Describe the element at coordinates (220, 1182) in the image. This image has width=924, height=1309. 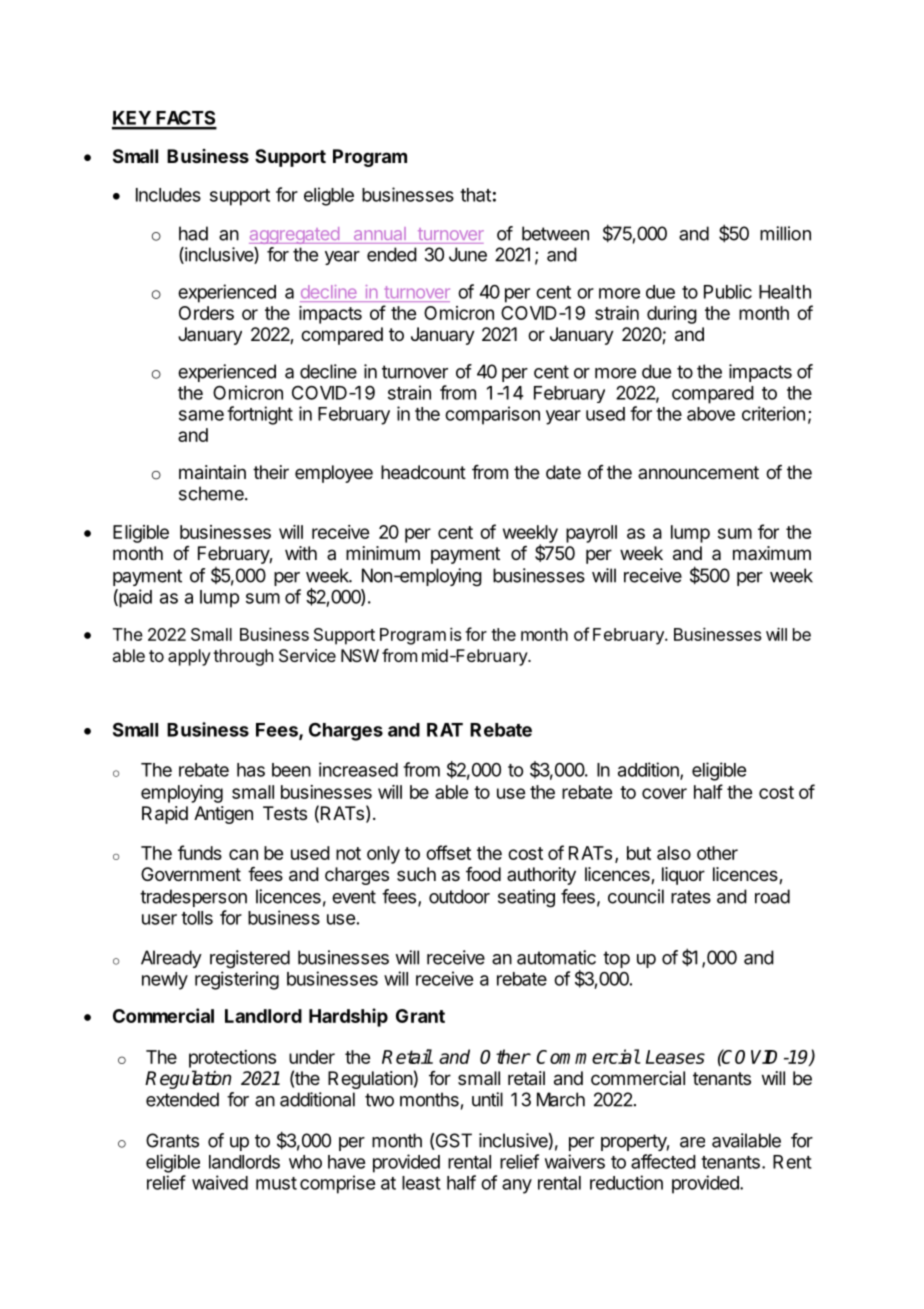
I see `waived` at that location.
